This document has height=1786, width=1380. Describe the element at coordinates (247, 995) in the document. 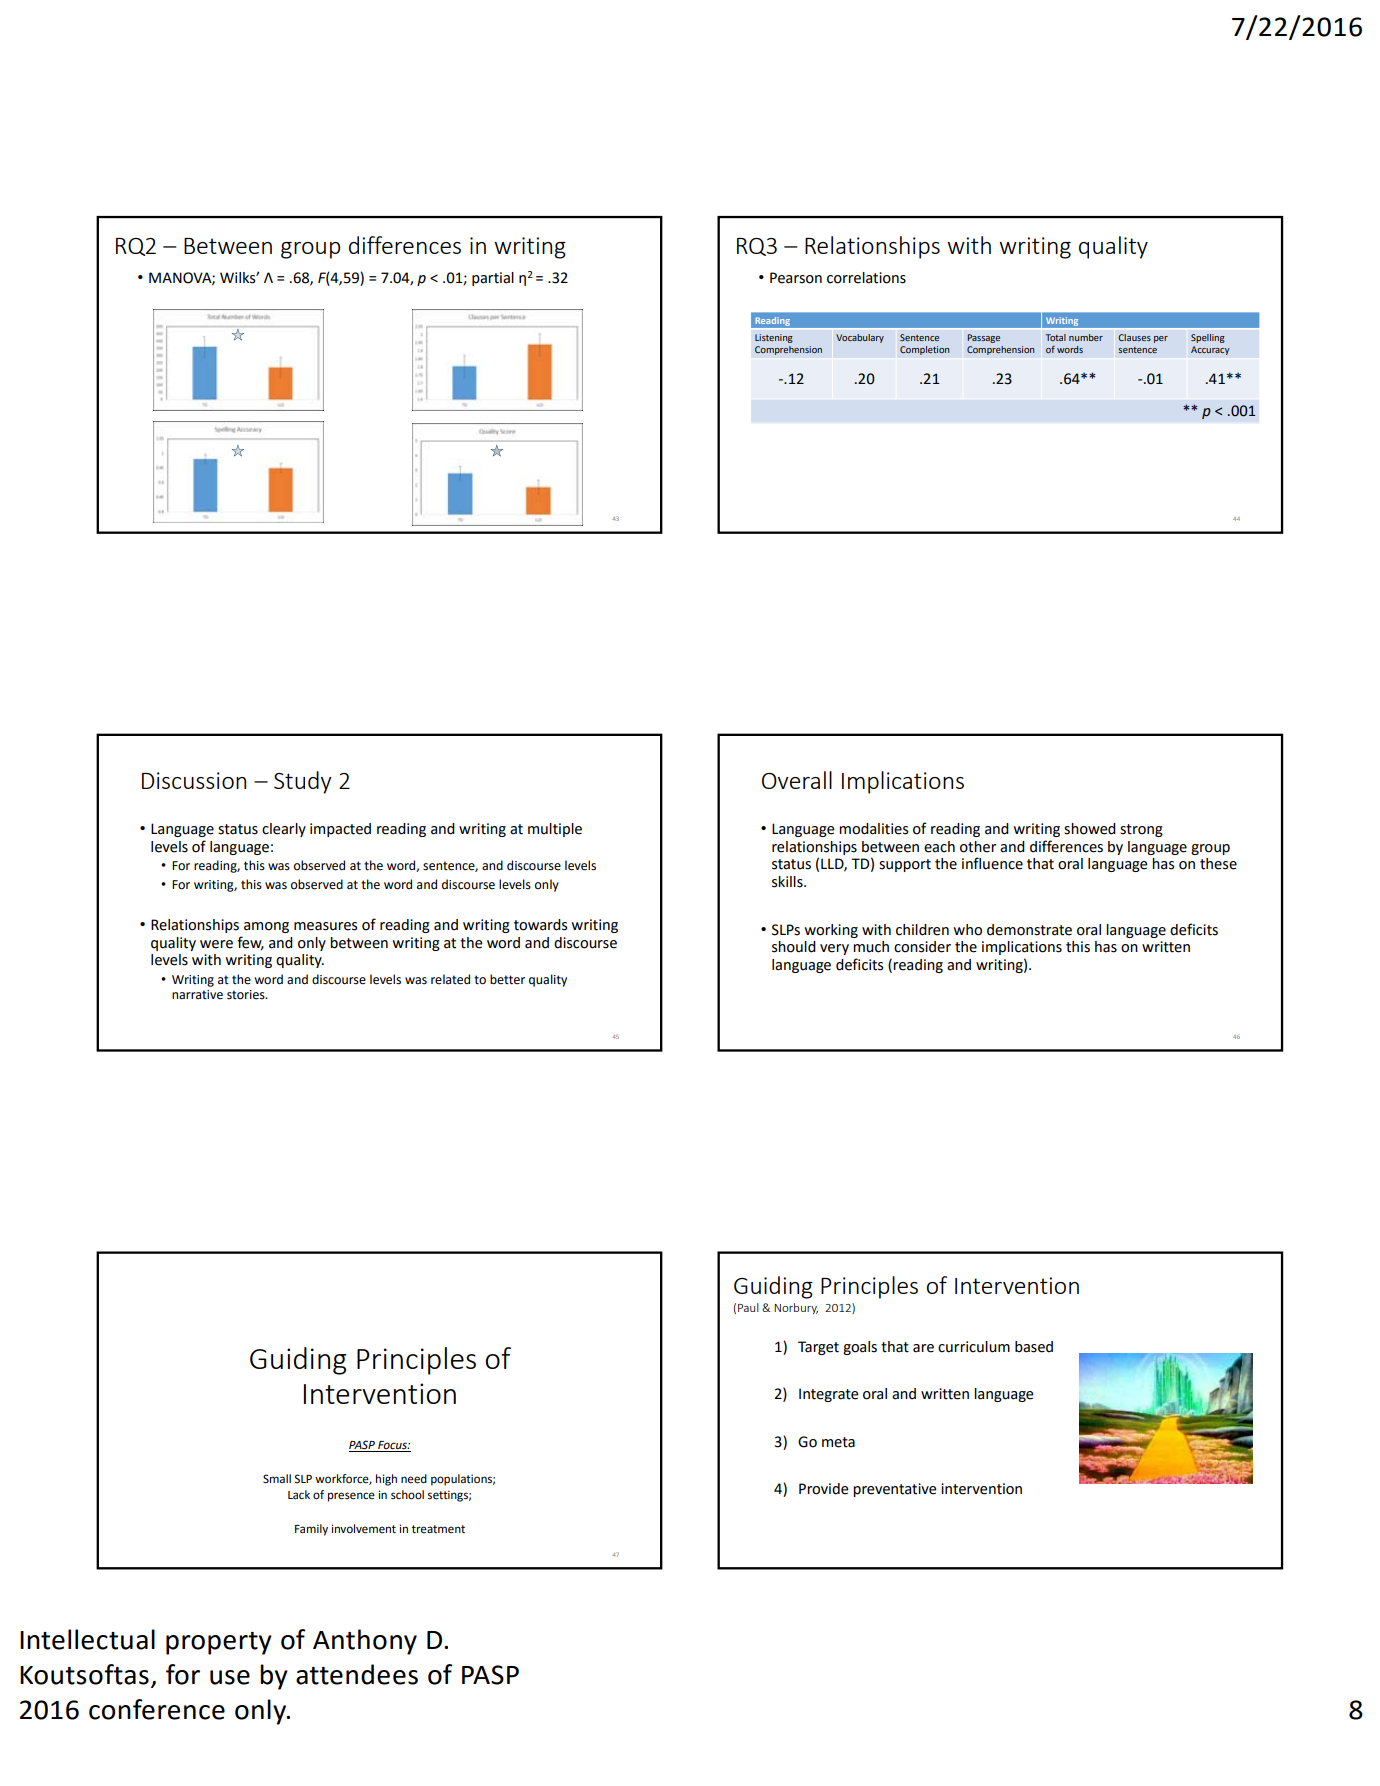

I see `stories` at that location.
